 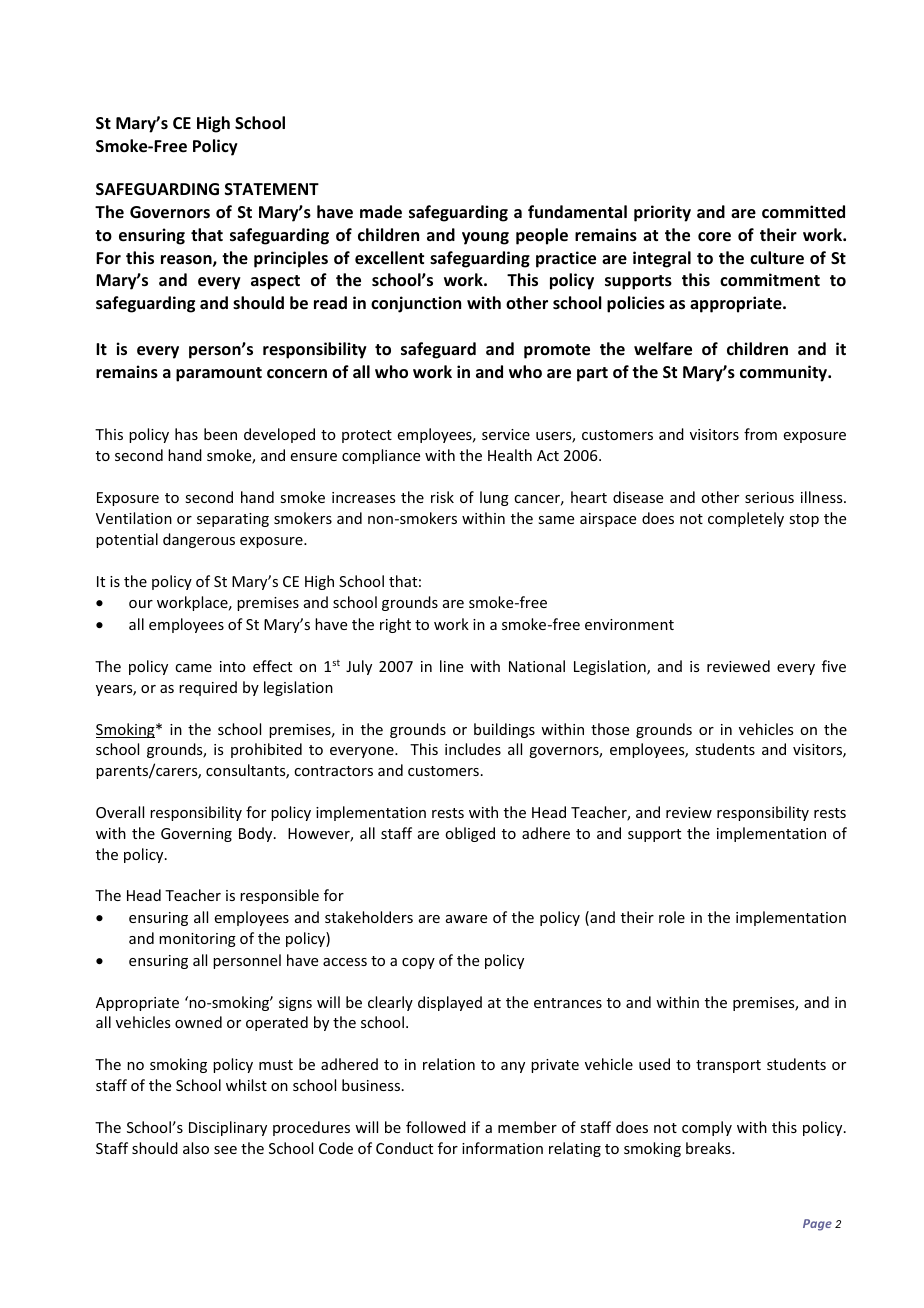 What do you see at coordinates (199, 540) in the image?
I see `dangerous` at bounding box center [199, 540].
